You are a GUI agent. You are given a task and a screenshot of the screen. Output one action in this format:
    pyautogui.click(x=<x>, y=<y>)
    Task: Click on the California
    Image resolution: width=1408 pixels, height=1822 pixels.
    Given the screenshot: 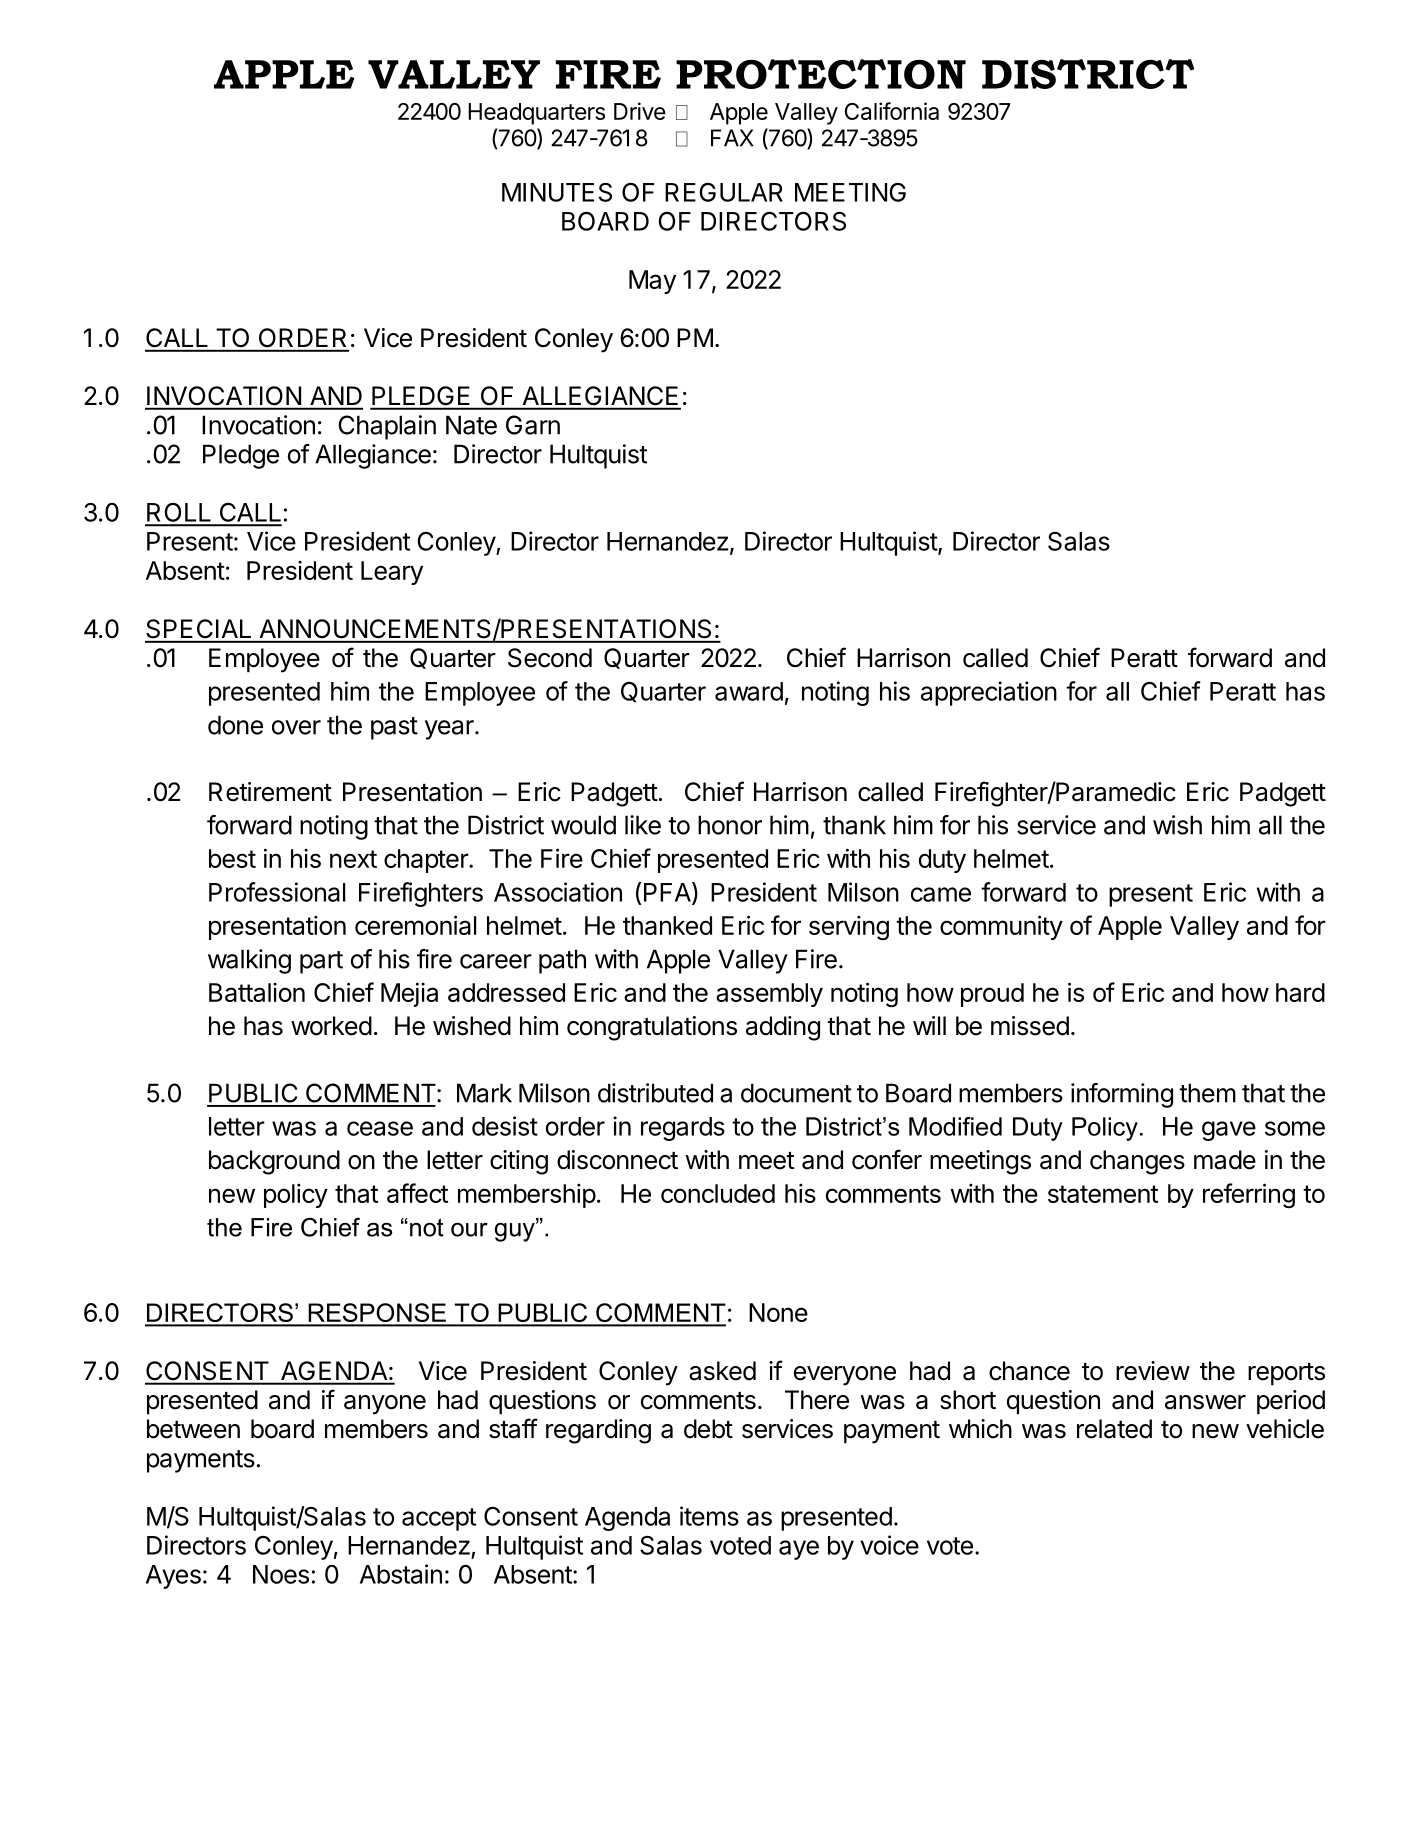 What is the action you would take?
    pyautogui.click(x=892, y=111)
